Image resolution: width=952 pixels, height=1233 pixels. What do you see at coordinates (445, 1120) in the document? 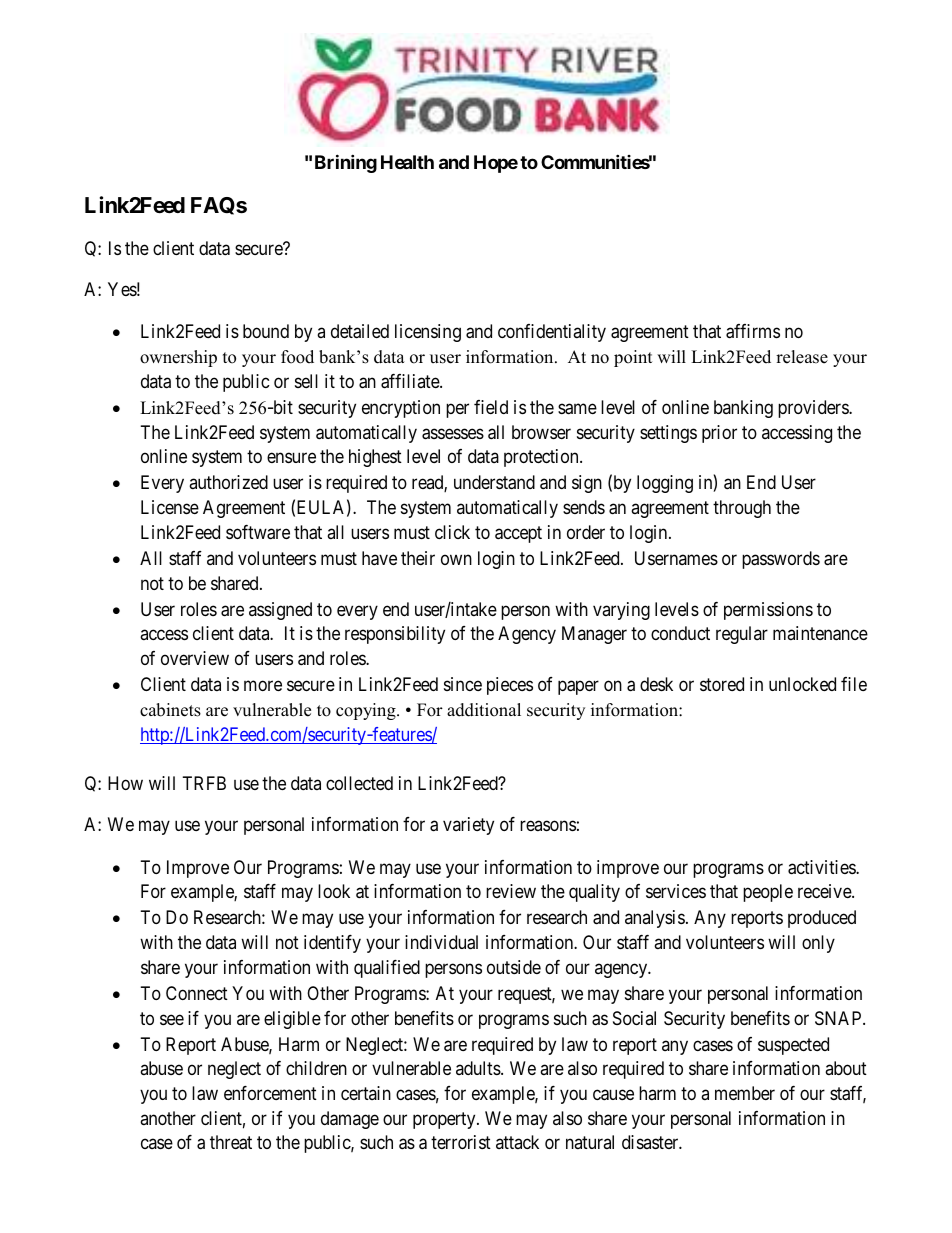
I see `property` at bounding box center [445, 1120].
